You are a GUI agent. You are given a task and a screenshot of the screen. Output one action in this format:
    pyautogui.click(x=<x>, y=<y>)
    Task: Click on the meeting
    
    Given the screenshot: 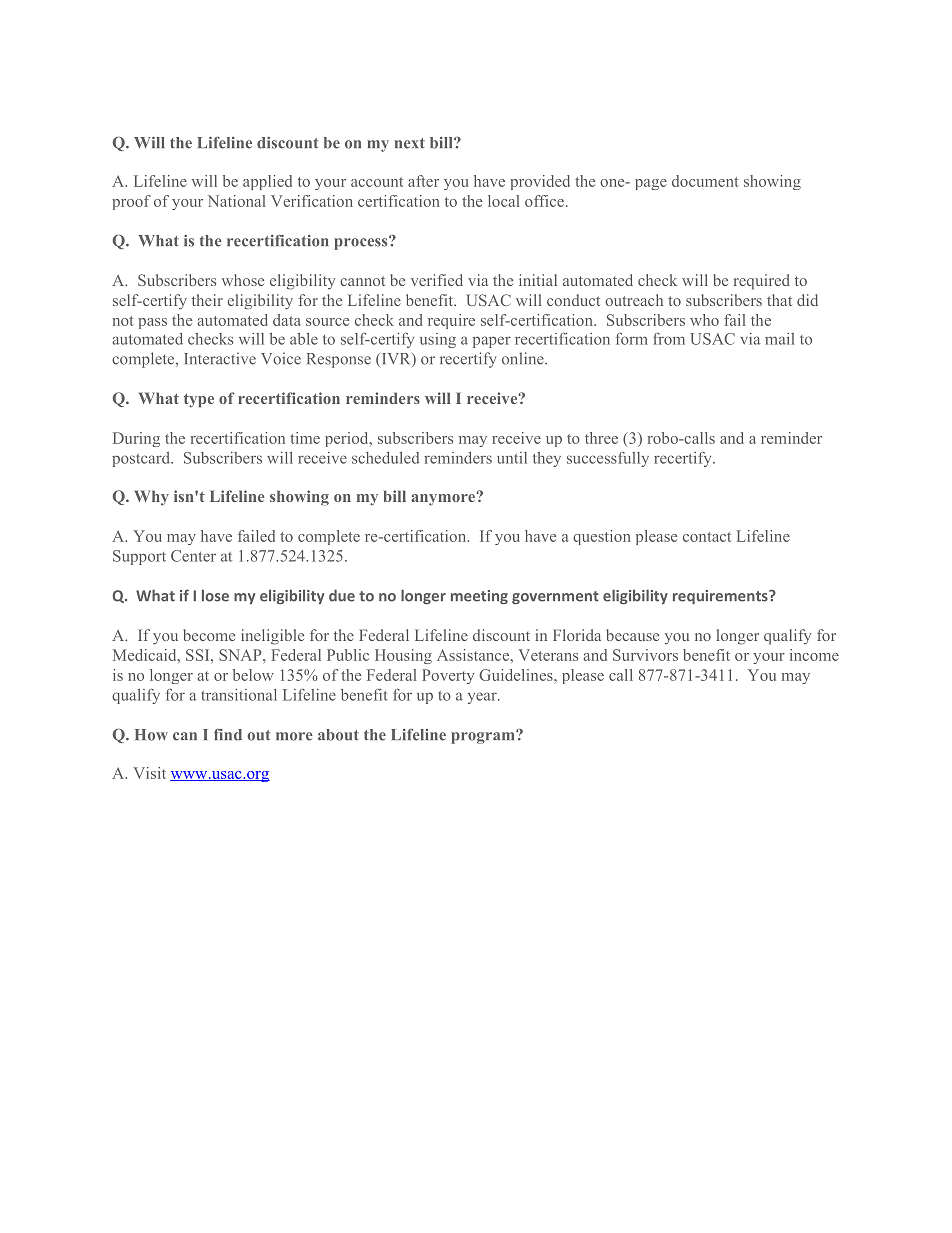 What is the action you would take?
    pyautogui.click(x=479, y=597)
